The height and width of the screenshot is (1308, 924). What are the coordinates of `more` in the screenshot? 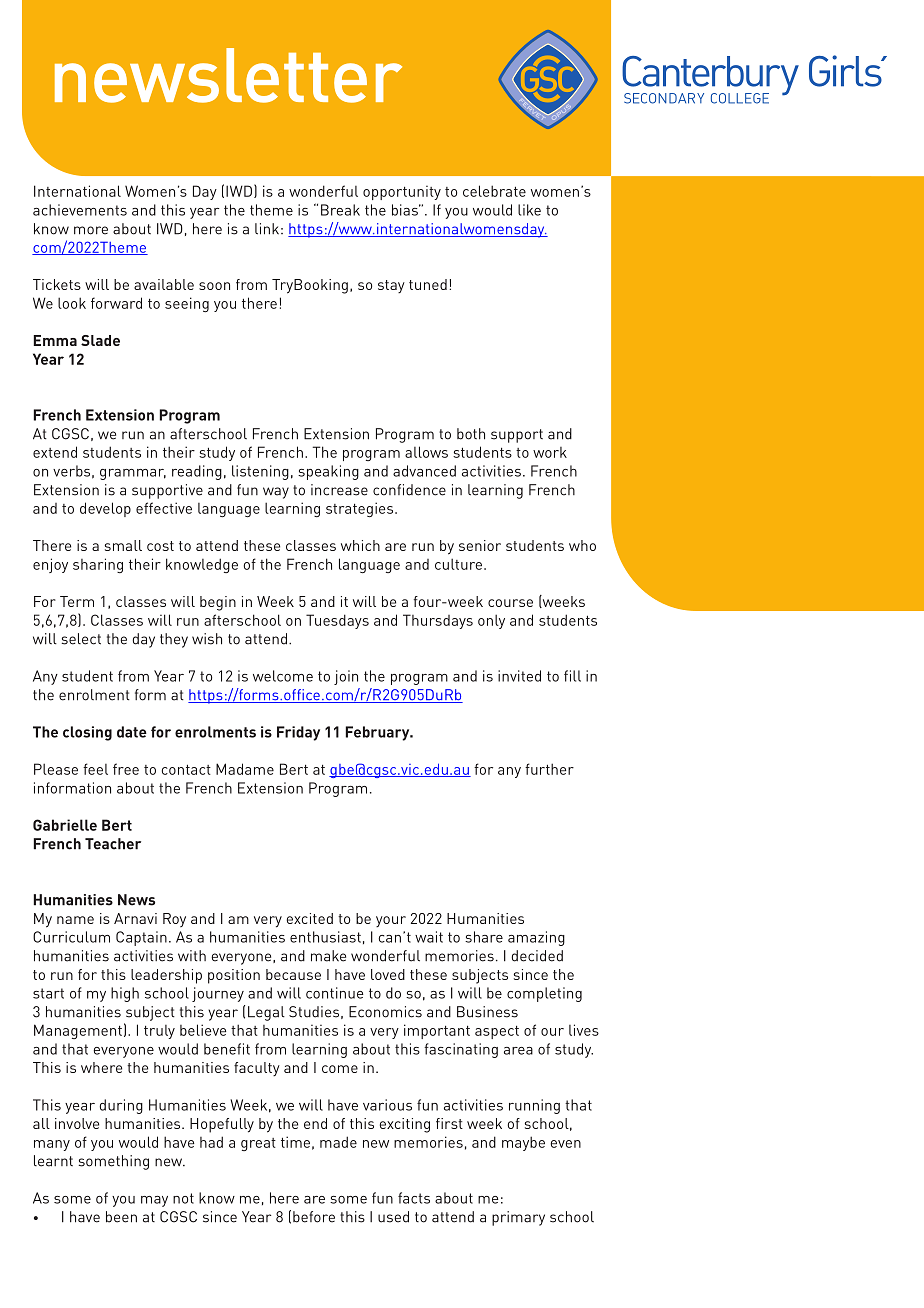 It's located at (91, 230).
